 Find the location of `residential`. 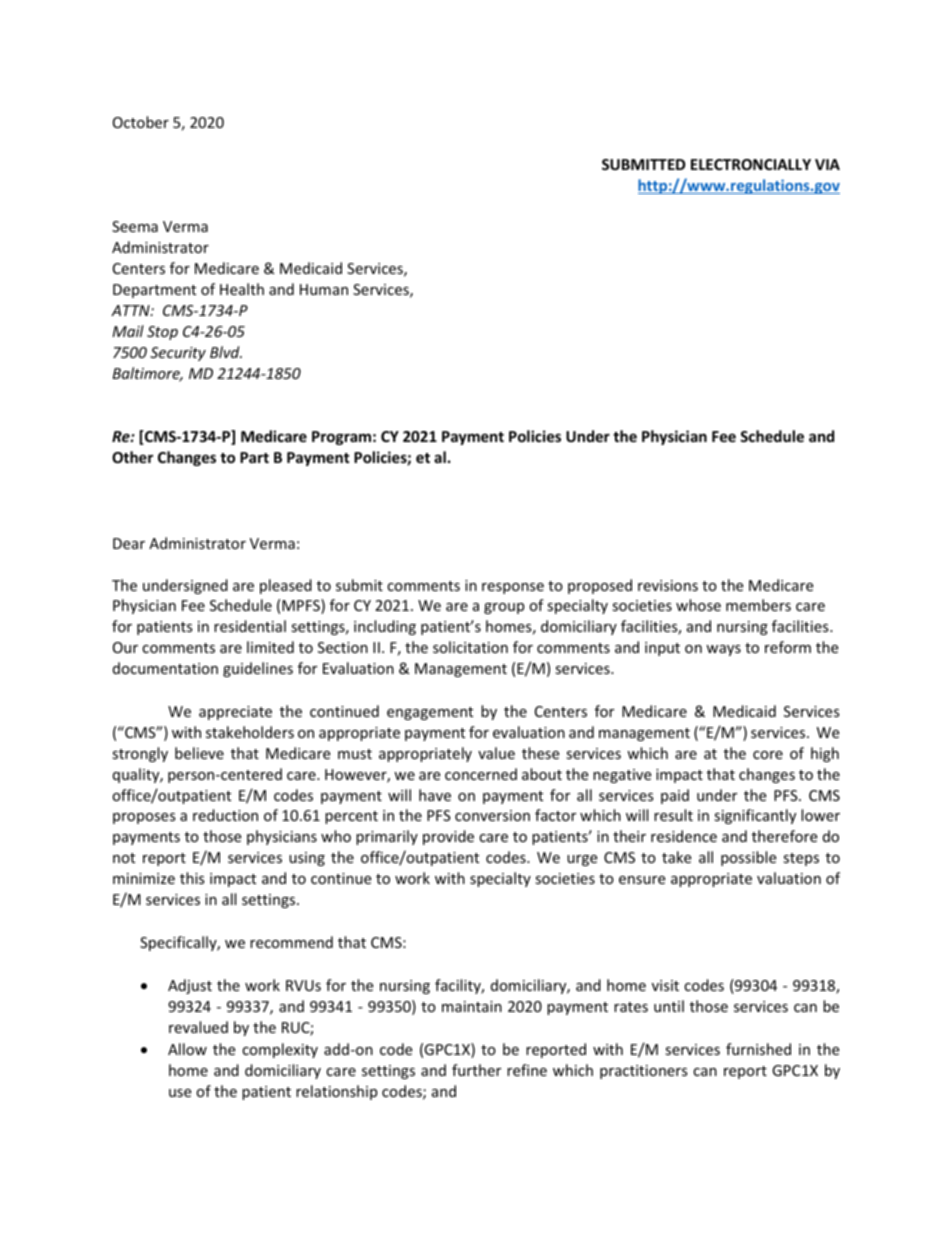

residential is located at coordinates (250, 626).
